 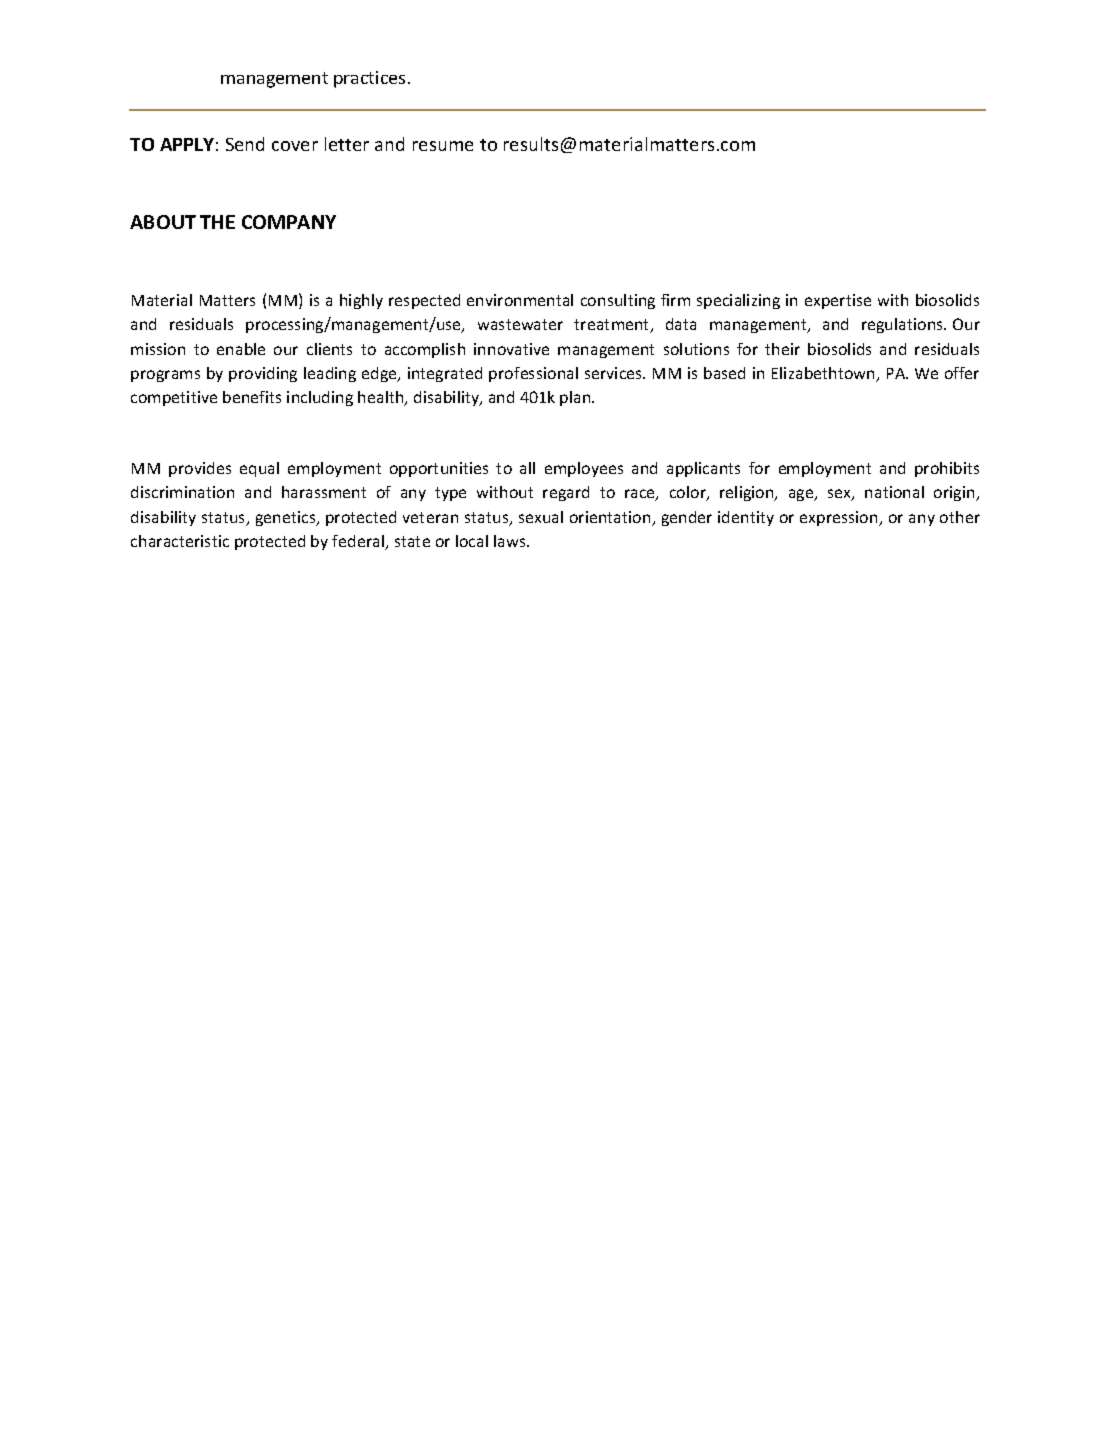 I want to click on sexual, so click(x=541, y=517).
